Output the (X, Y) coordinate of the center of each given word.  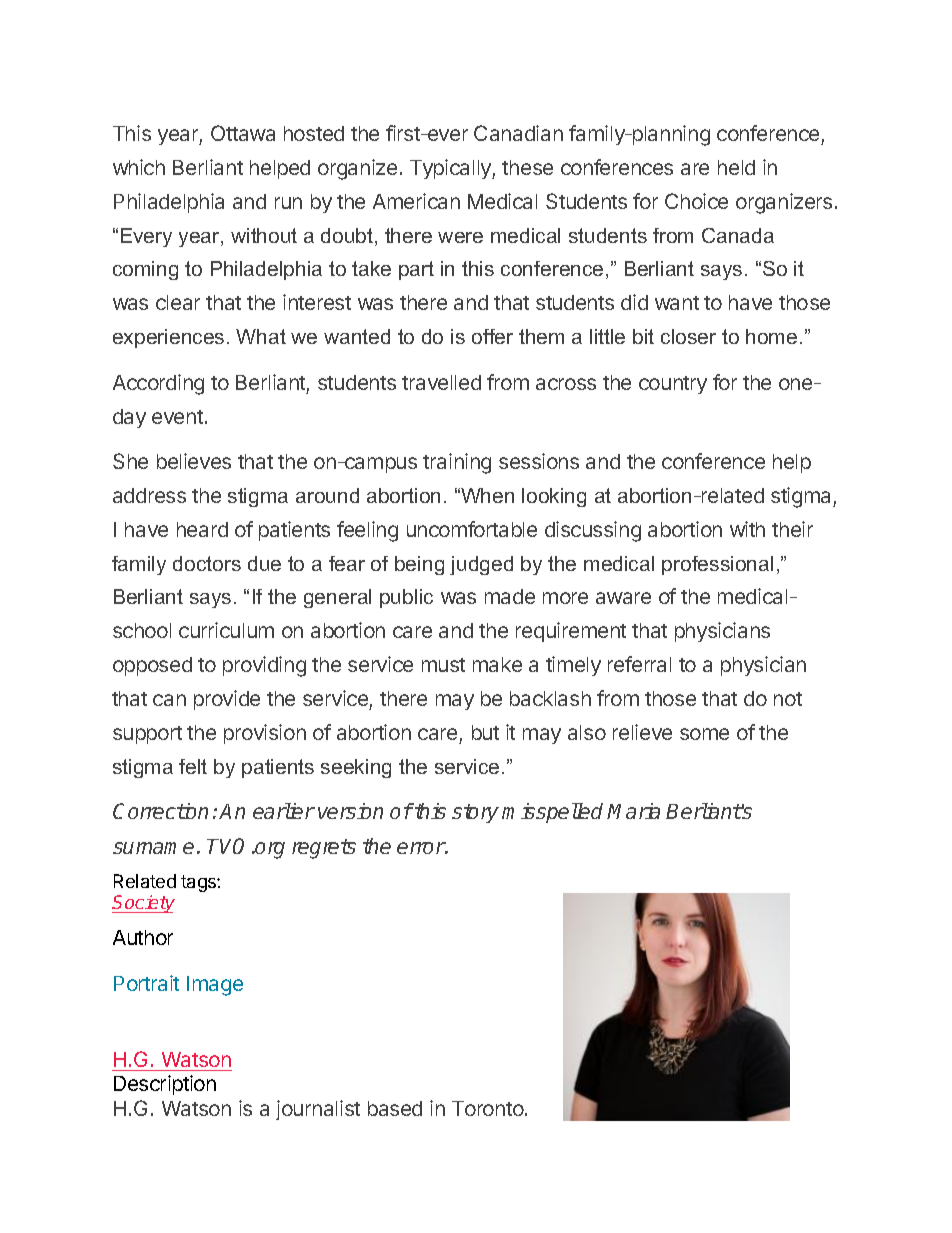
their (792, 529)
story (475, 813)
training (457, 463)
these (527, 167)
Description (165, 1085)
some (704, 734)
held (736, 167)
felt (193, 766)
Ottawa (243, 133)
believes (194, 461)
